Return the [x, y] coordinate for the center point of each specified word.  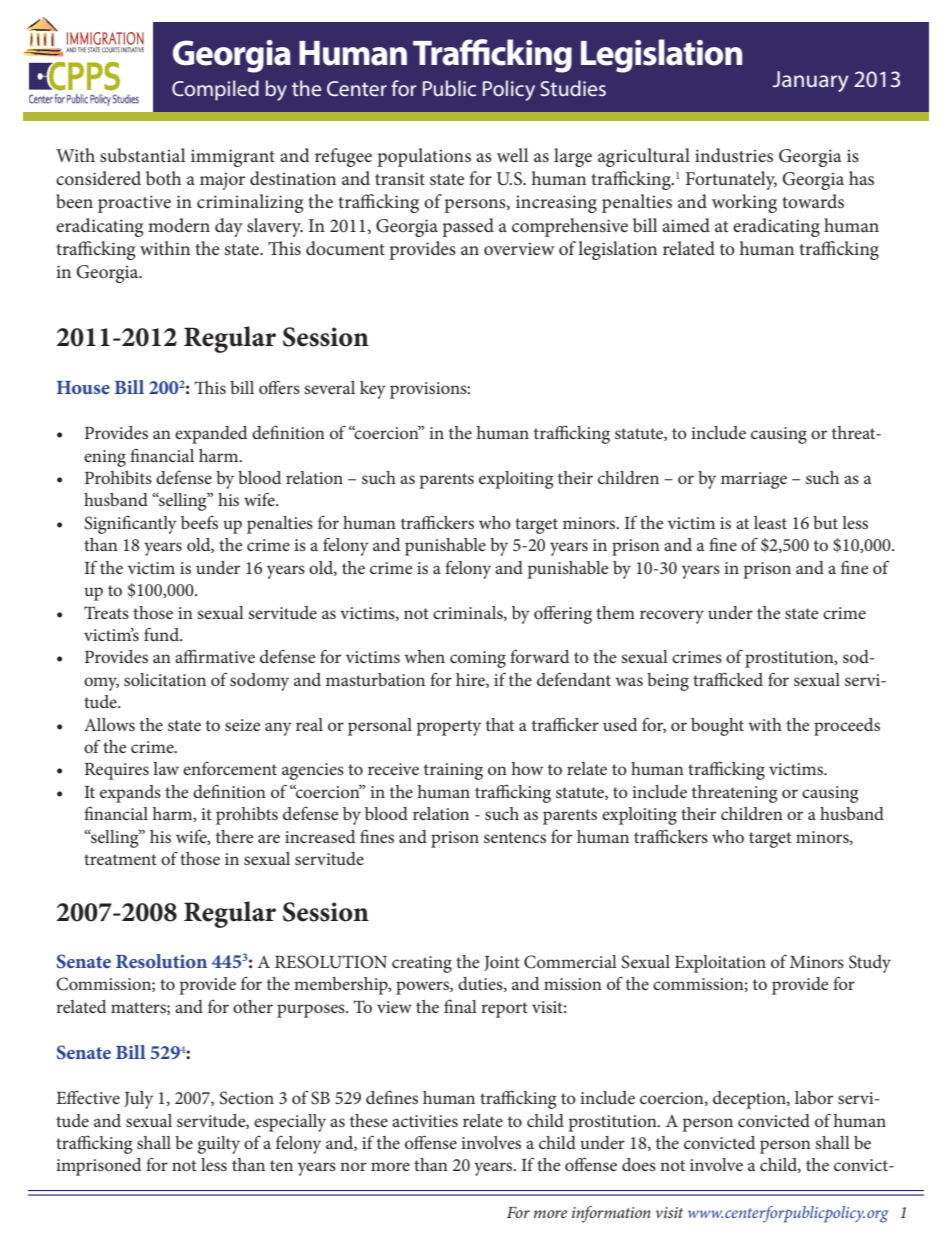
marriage [754, 480]
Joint [502, 963]
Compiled [215, 90]
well [512, 155]
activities [425, 1121]
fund [163, 634]
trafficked [728, 679]
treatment [120, 859]
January [811, 81]
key [373, 390]
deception [750, 1100]
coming [478, 659]
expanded [211, 435]
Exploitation [720, 964]
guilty [219, 1145]
